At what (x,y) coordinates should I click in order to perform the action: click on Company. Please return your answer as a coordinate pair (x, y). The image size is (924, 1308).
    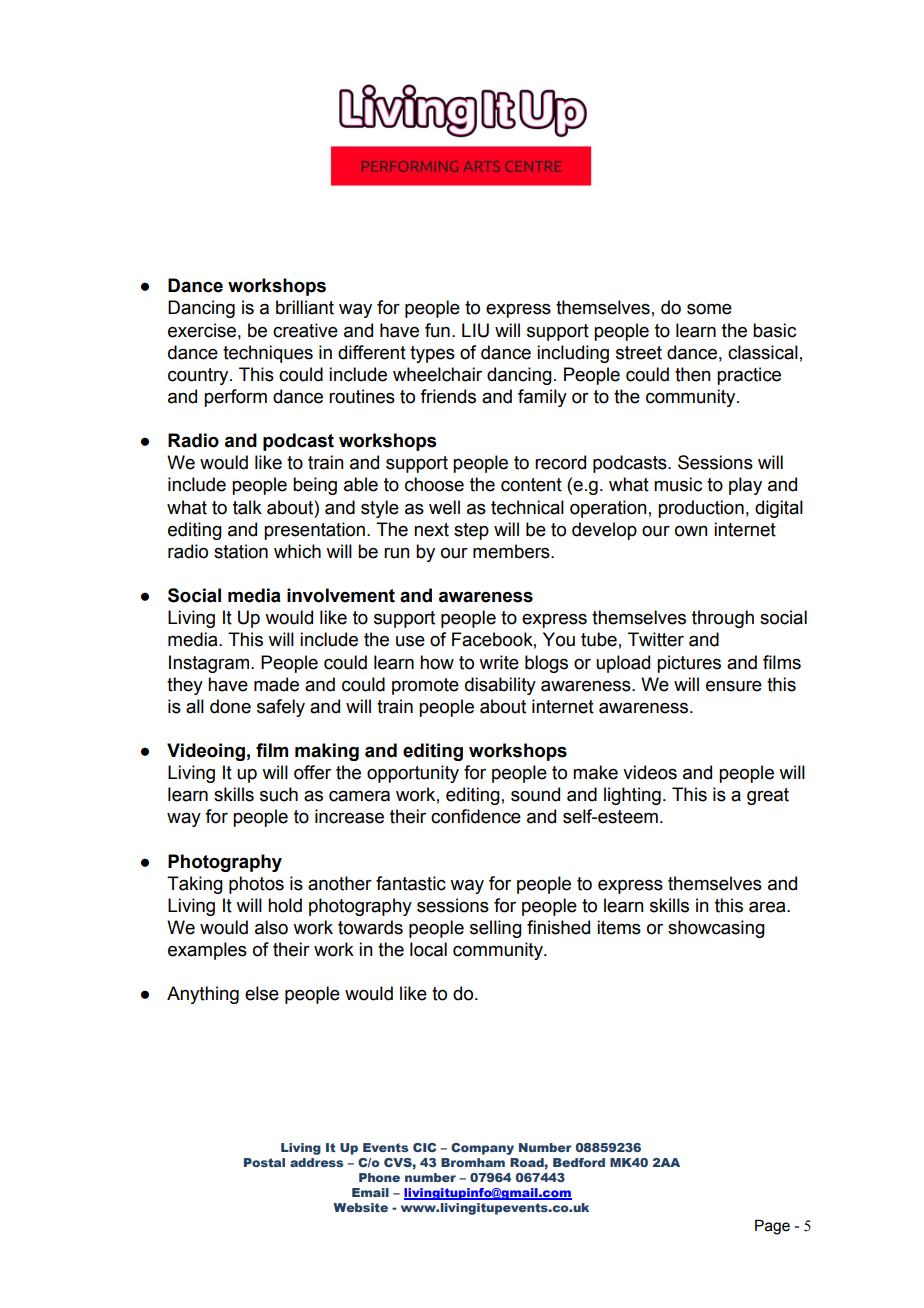
    Looking at the image, I should click on (482, 1149).
